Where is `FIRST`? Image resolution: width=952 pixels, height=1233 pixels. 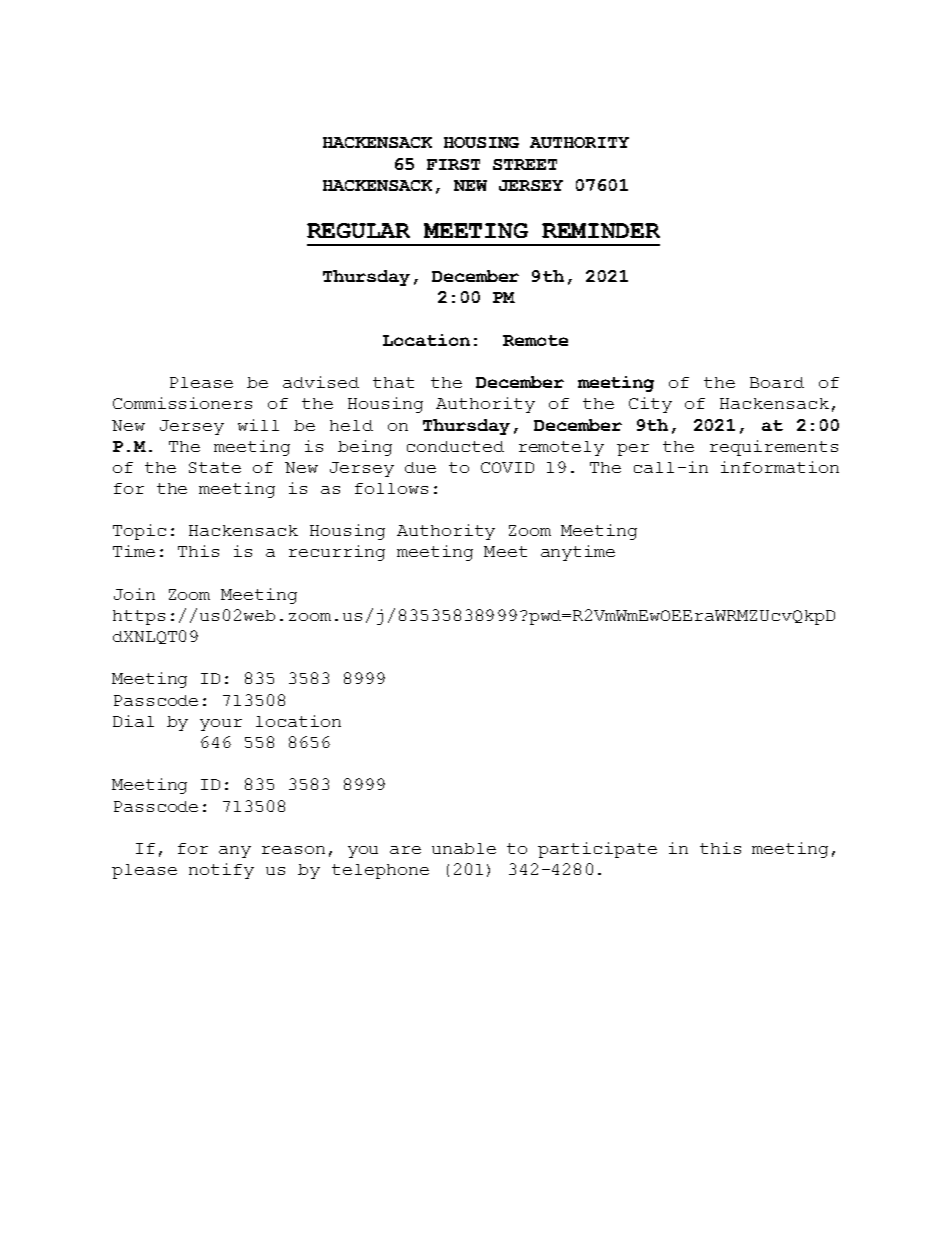
FIRST is located at coordinates (453, 164).
